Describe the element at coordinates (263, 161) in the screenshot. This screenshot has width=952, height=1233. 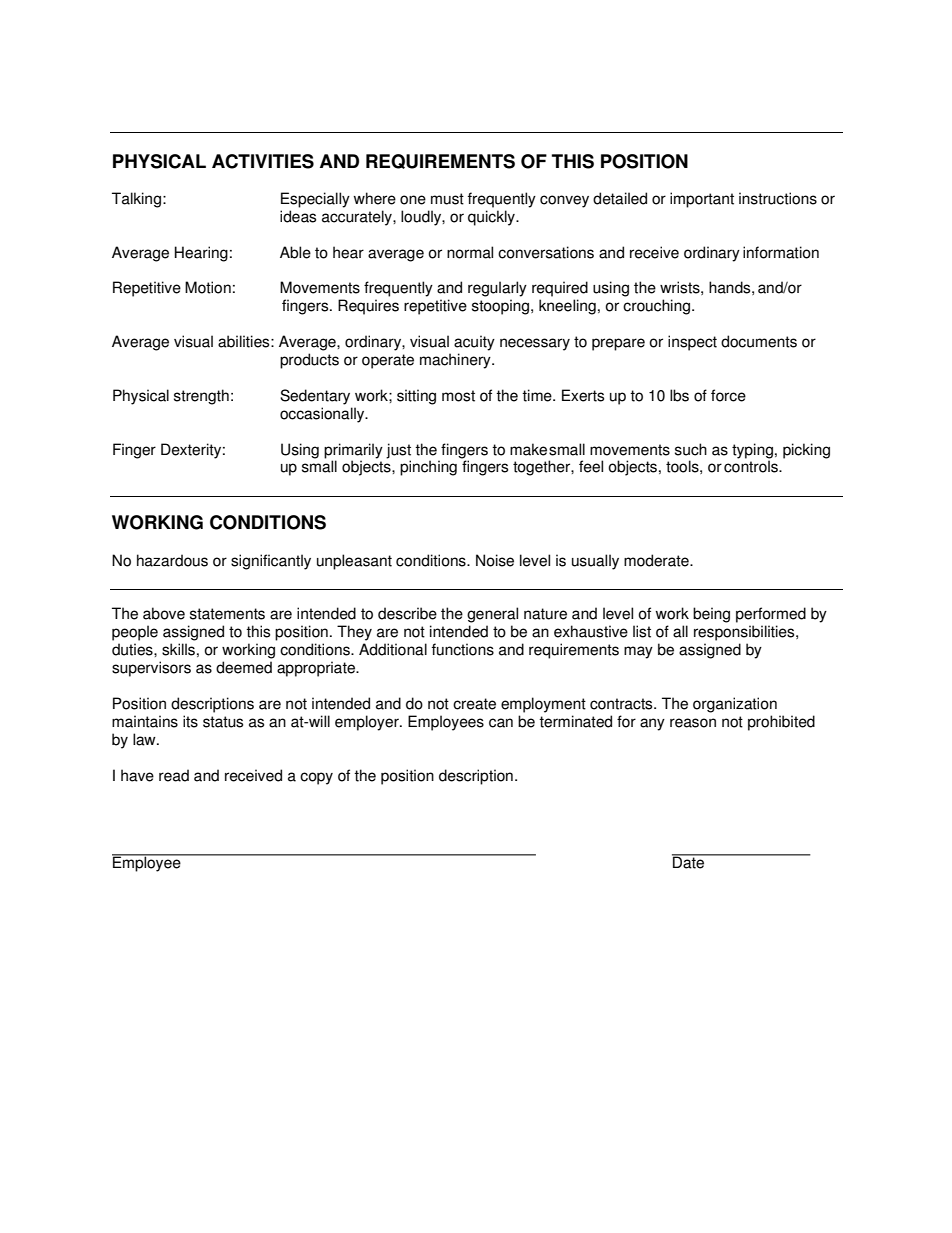
I see `ACTIVITIES` at that location.
